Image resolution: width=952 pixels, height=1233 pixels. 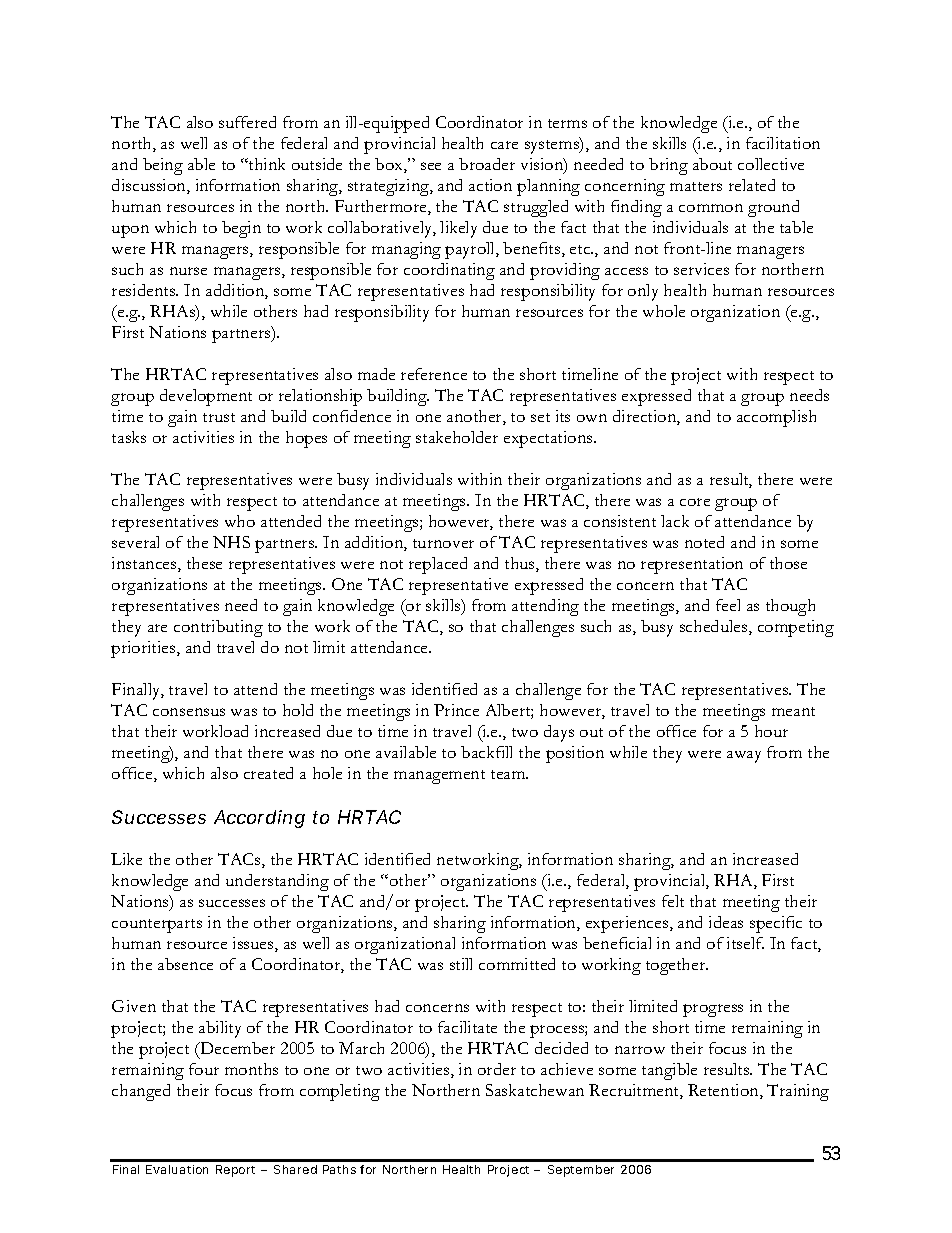 I want to click on accomplish, so click(x=776, y=418).
